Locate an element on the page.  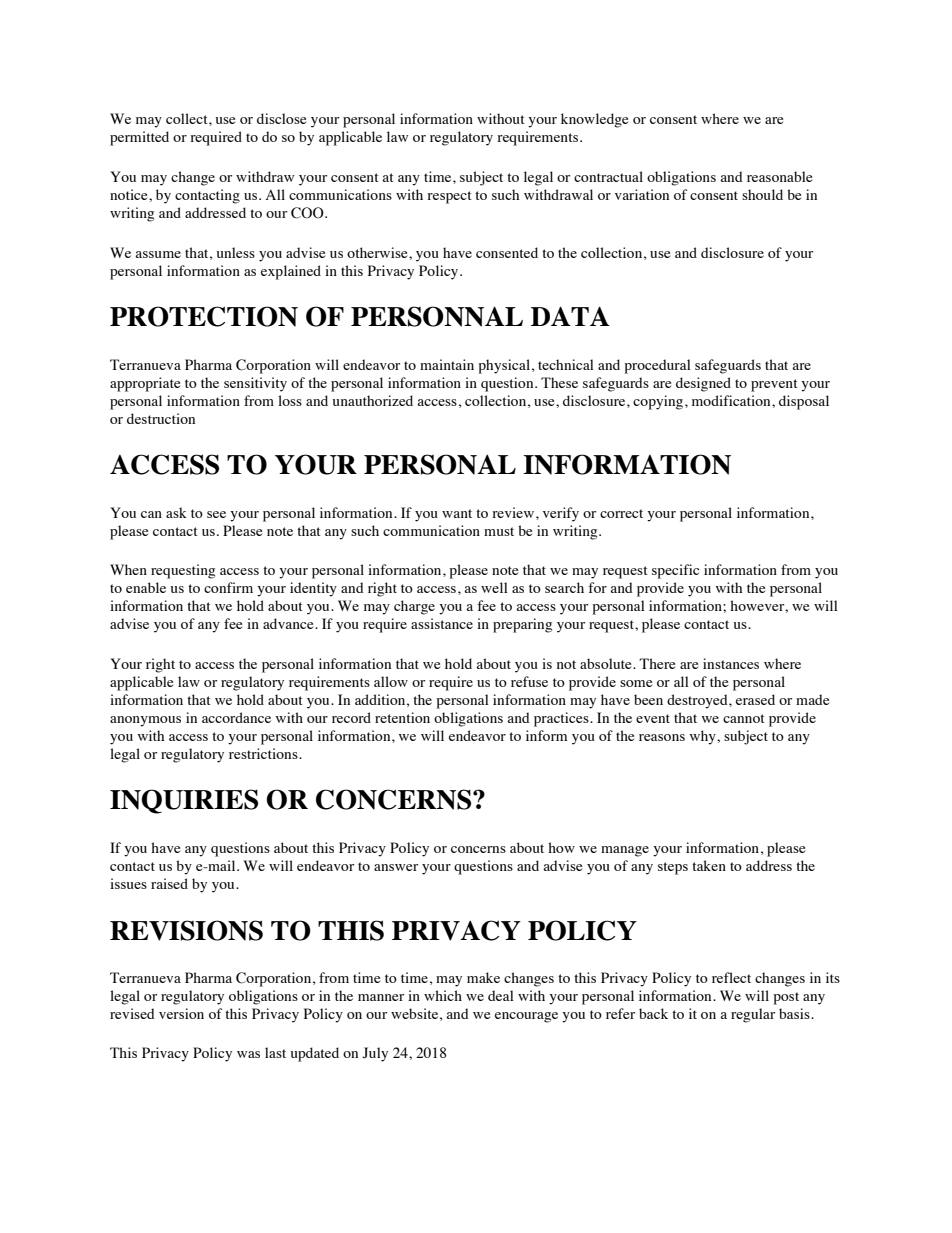
retention is located at coordinates (402, 717).
